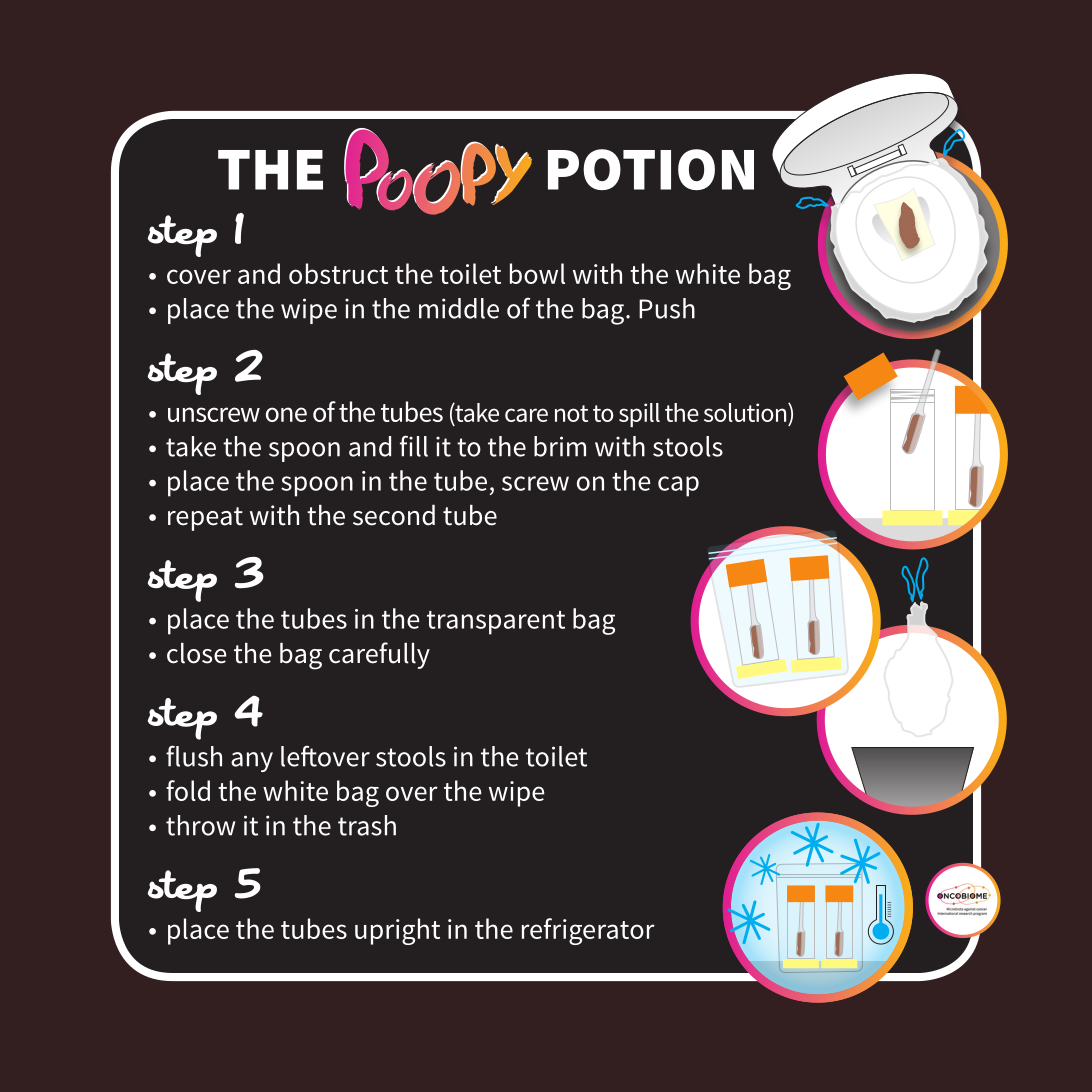 This screenshot has width=1092, height=1092. What do you see at coordinates (459, 308) in the screenshot?
I see `middle` at bounding box center [459, 308].
